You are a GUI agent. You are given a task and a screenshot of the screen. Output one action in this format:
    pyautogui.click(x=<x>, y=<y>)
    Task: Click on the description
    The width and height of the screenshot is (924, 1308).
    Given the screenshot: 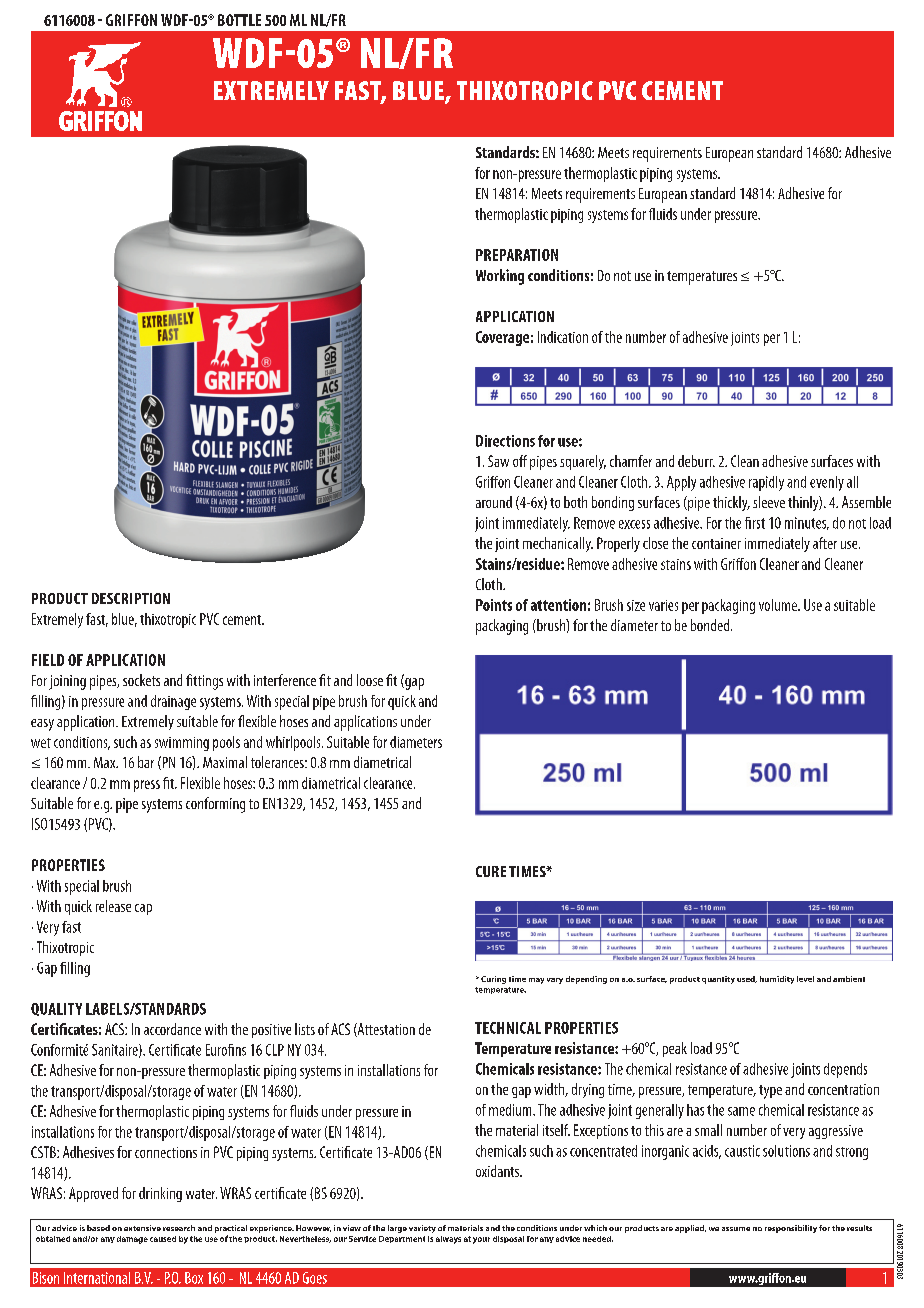 What is the action you would take?
    pyautogui.click(x=131, y=598)
